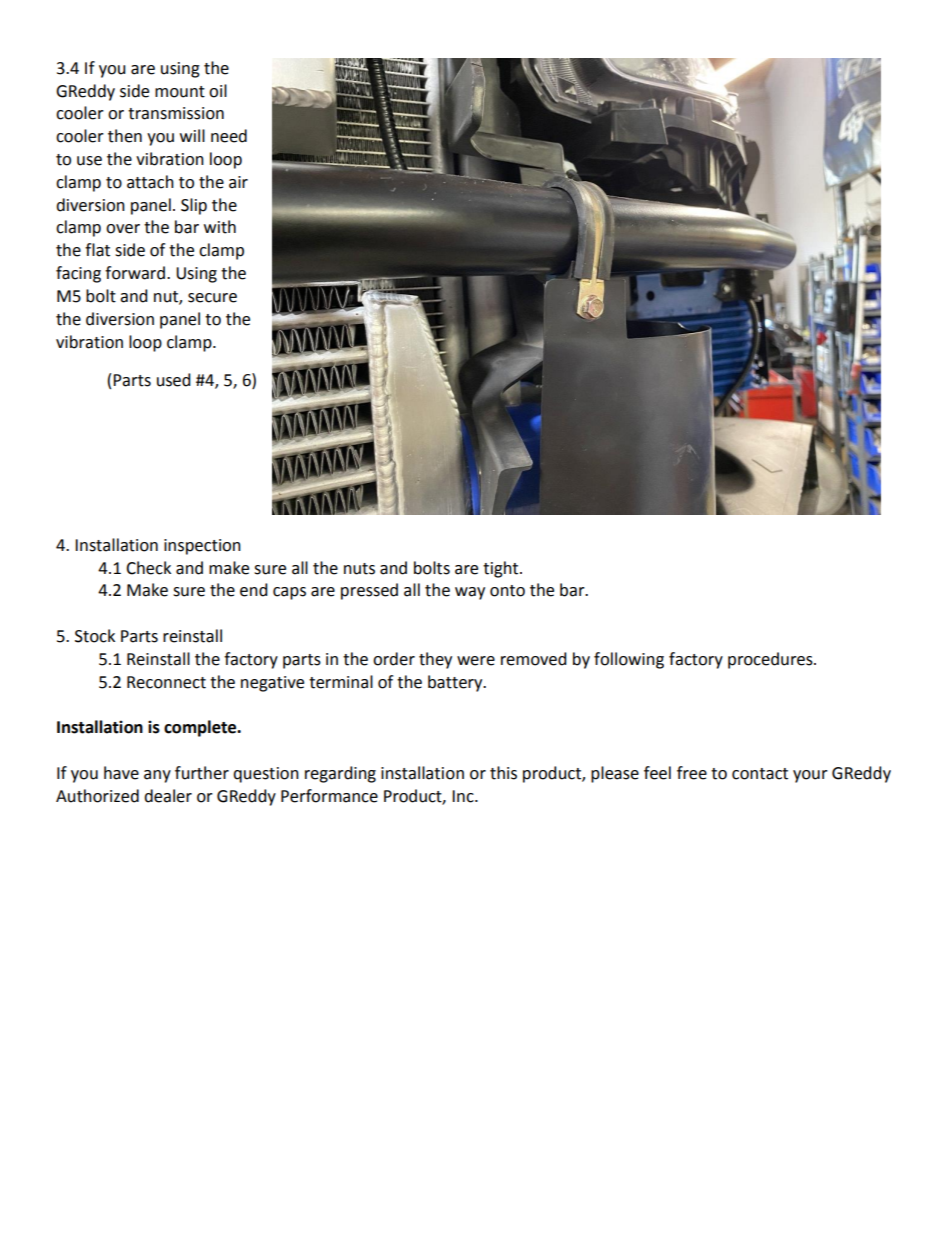 The height and width of the document is (1233, 952). I want to click on need, so click(229, 136).
